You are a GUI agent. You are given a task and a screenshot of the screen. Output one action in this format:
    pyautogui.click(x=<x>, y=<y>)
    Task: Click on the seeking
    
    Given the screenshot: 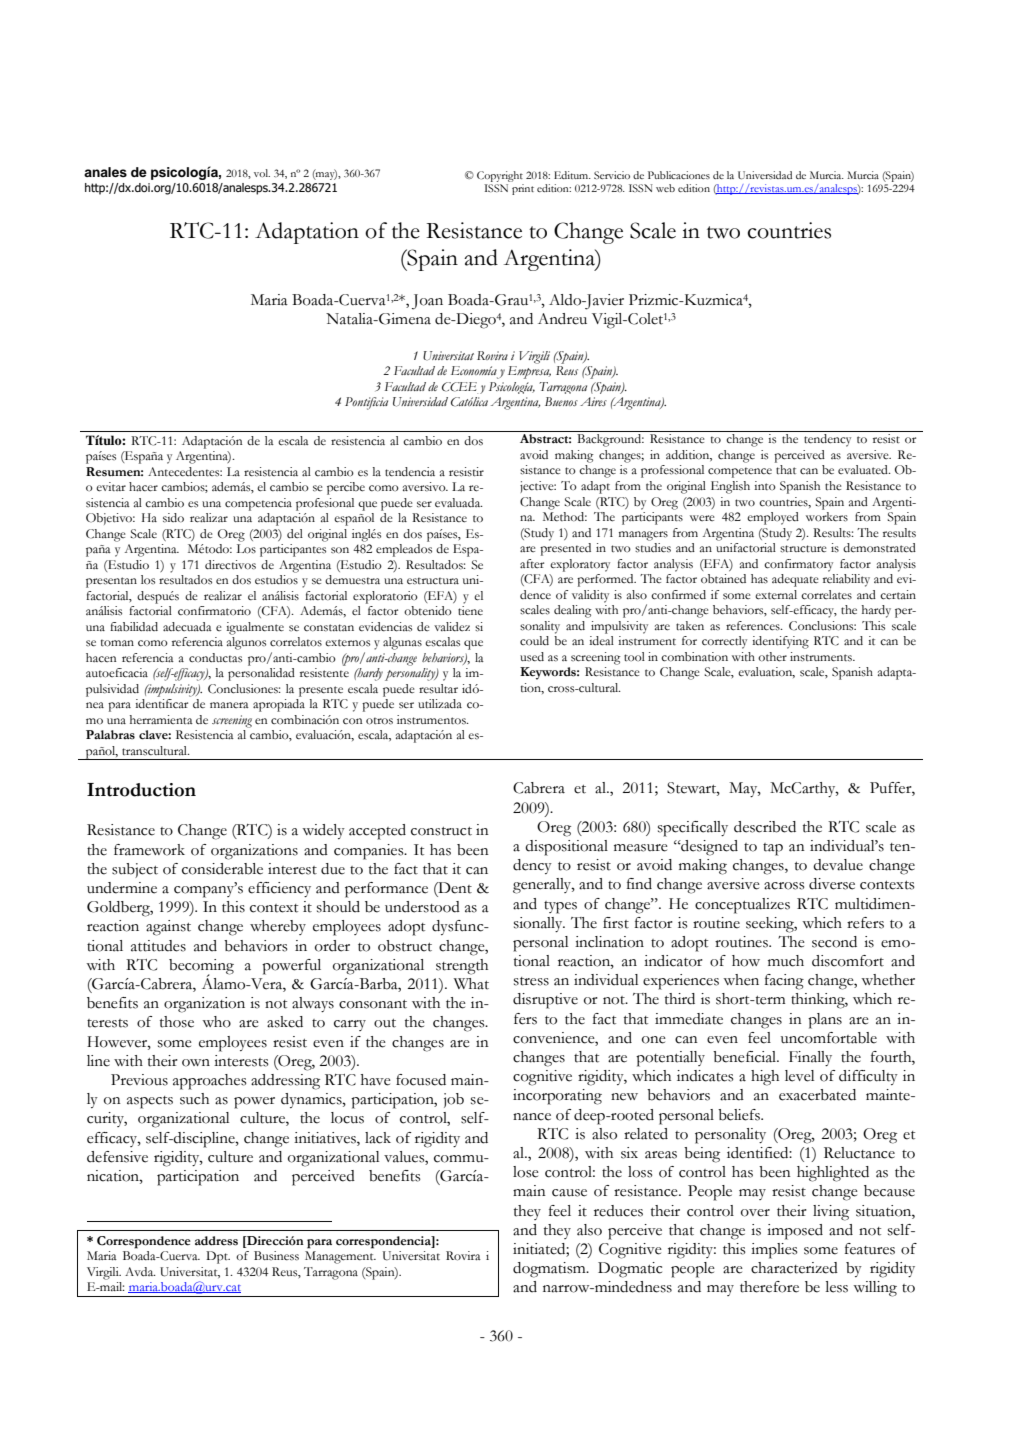 What is the action you would take?
    pyautogui.click(x=771, y=925)
